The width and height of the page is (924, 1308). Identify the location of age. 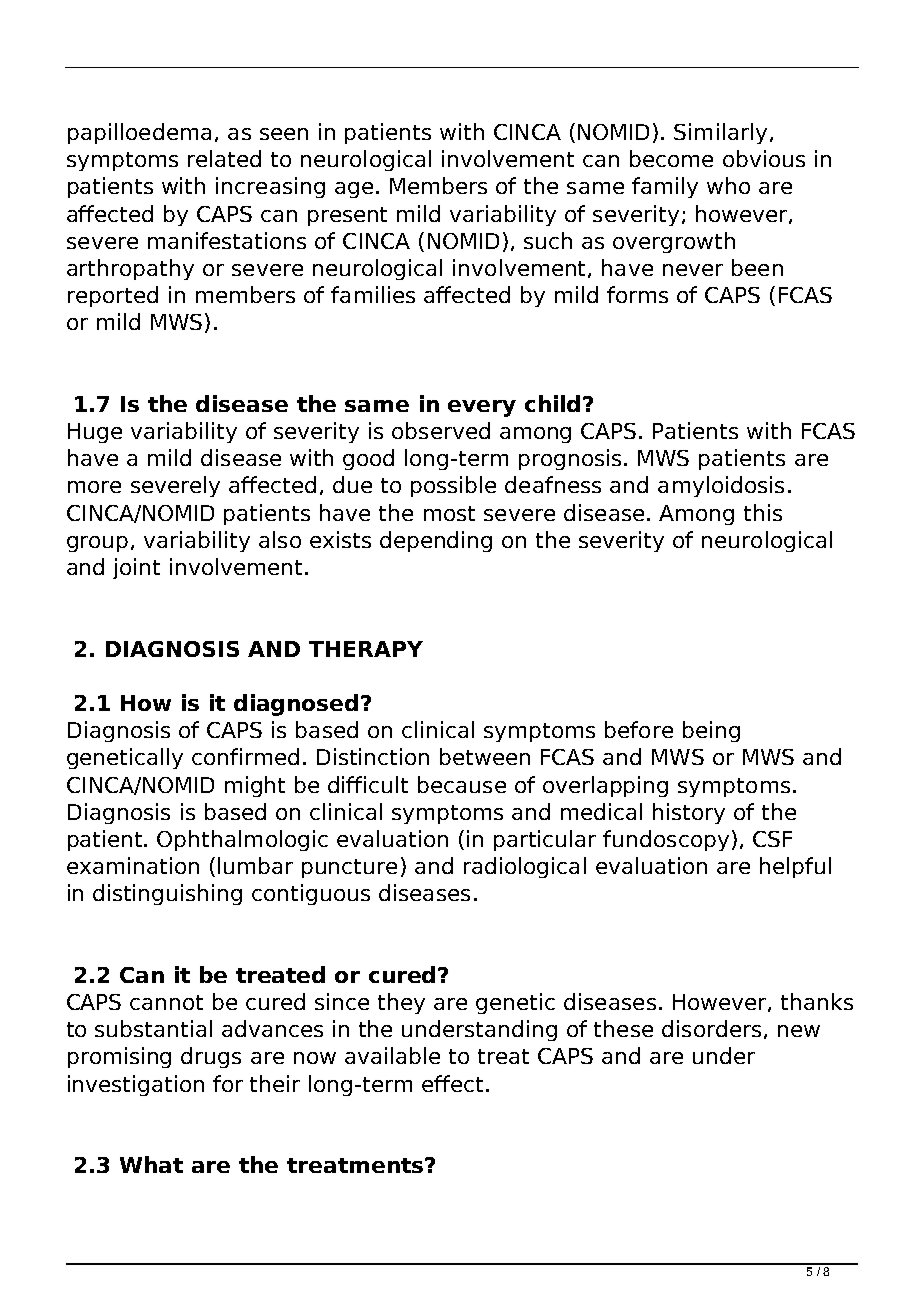
(354, 190).
